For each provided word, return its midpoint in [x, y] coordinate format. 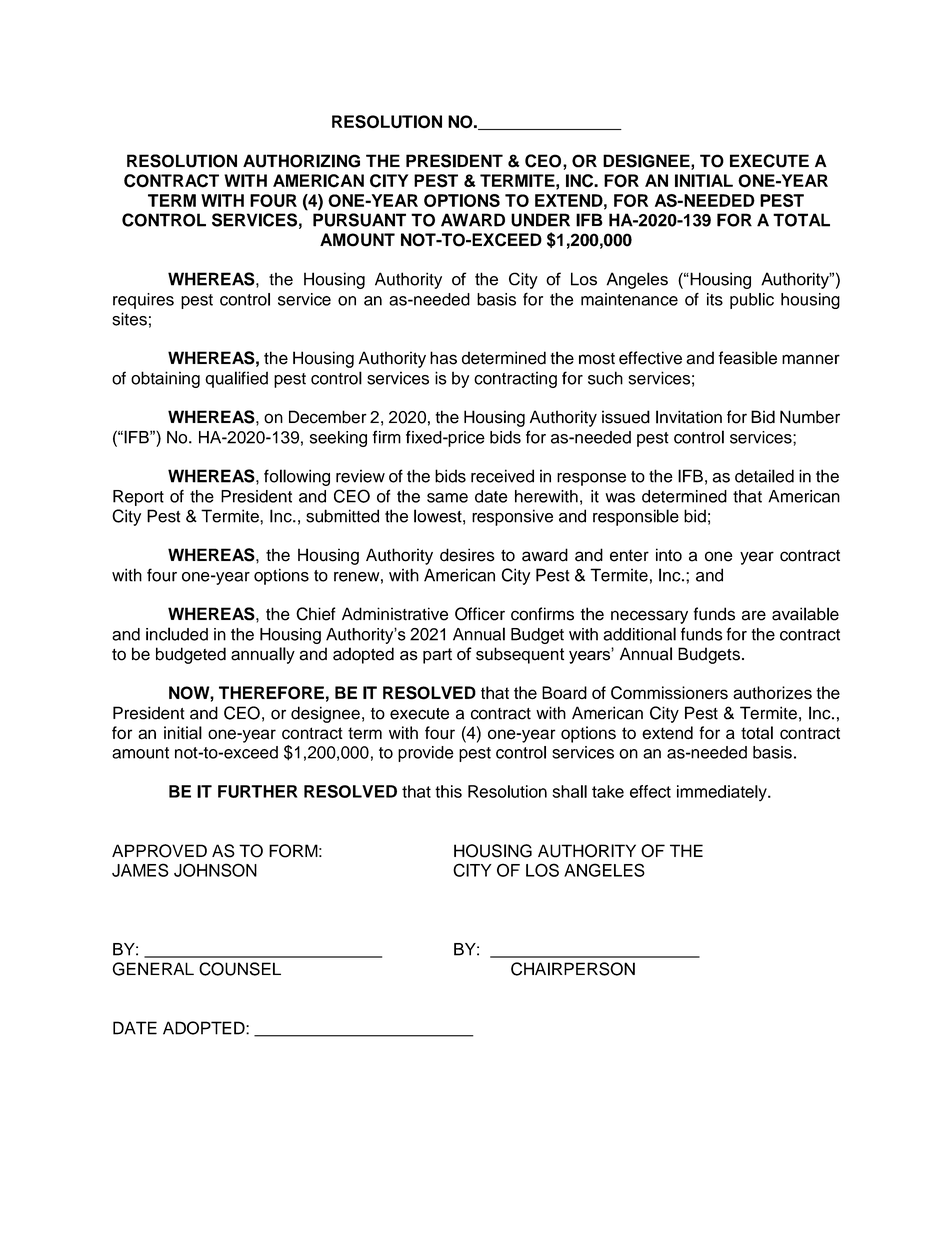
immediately [723, 793]
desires [467, 555]
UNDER [540, 220]
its [715, 299]
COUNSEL [240, 969]
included [177, 634]
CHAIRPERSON [573, 969]
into [669, 555]
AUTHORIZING [301, 161]
